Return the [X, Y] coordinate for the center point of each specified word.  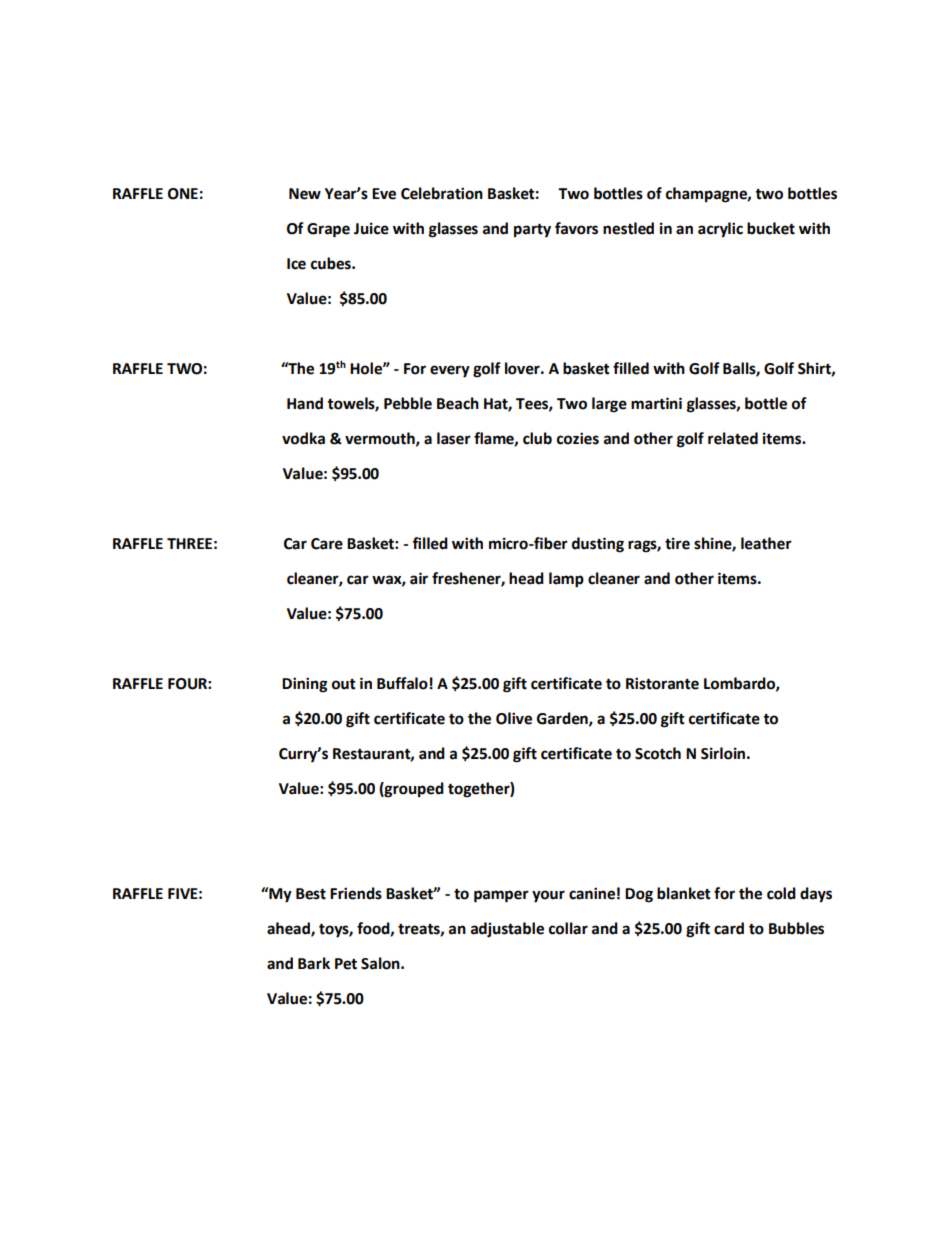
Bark [314, 963]
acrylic [720, 230]
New [305, 194]
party [532, 231]
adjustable [507, 930]
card [729, 928]
